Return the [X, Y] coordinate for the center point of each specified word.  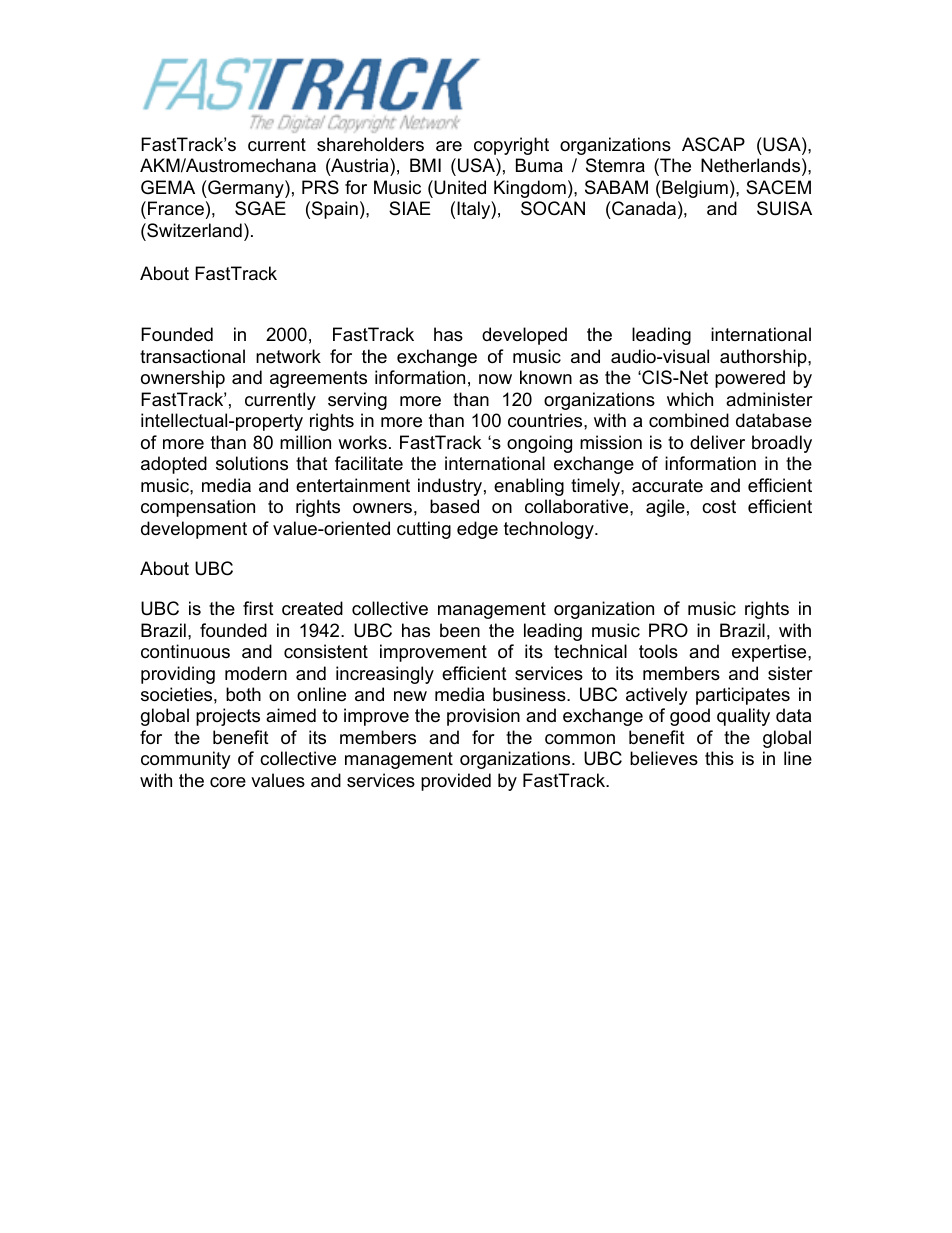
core [228, 782]
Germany [246, 189]
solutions [252, 463]
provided [456, 782]
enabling [529, 487]
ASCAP [713, 144]
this [719, 758]
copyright [511, 146]
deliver [717, 442]
